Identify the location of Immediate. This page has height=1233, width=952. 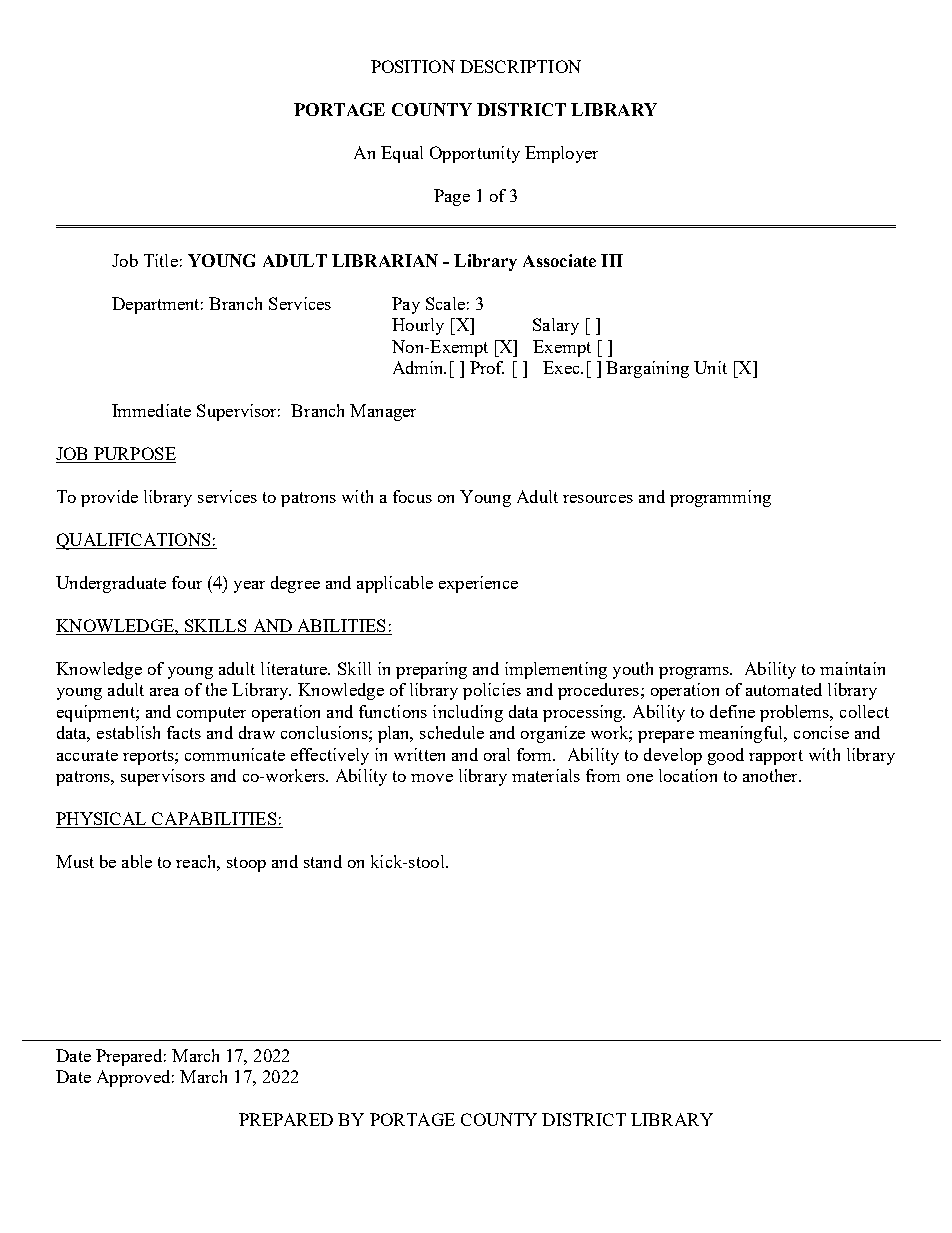
(151, 410).
